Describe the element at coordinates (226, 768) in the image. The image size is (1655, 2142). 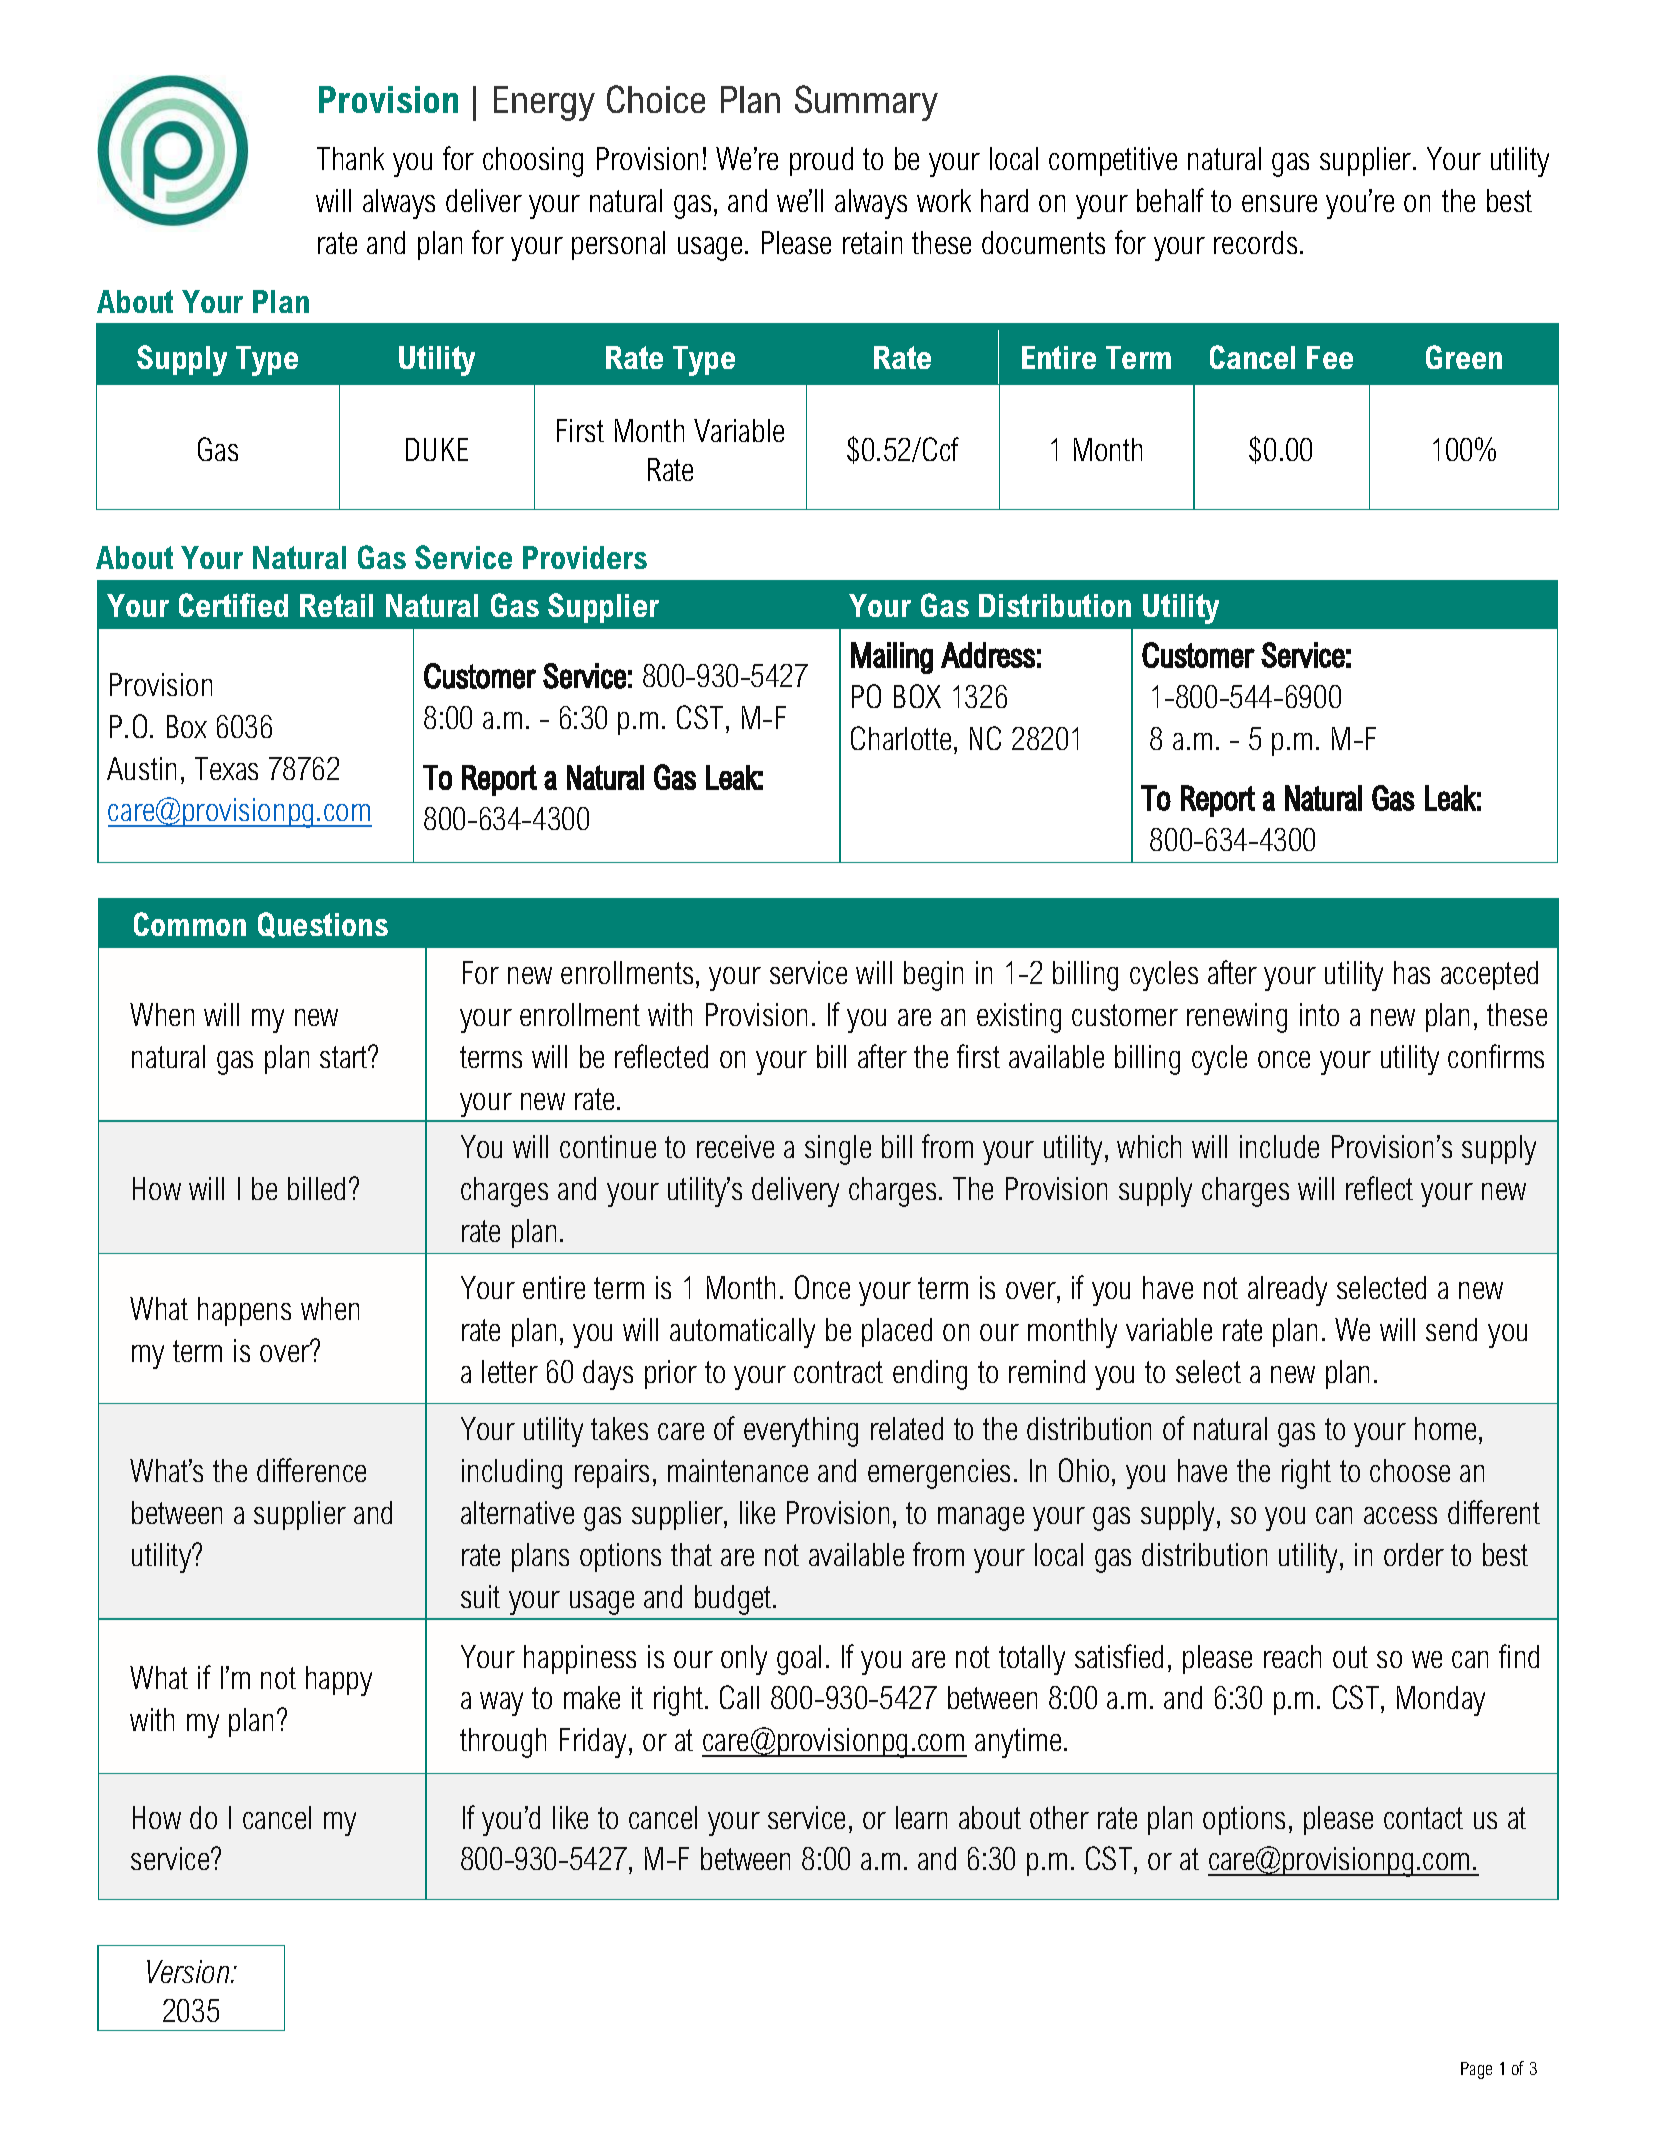
I see `Texas` at that location.
